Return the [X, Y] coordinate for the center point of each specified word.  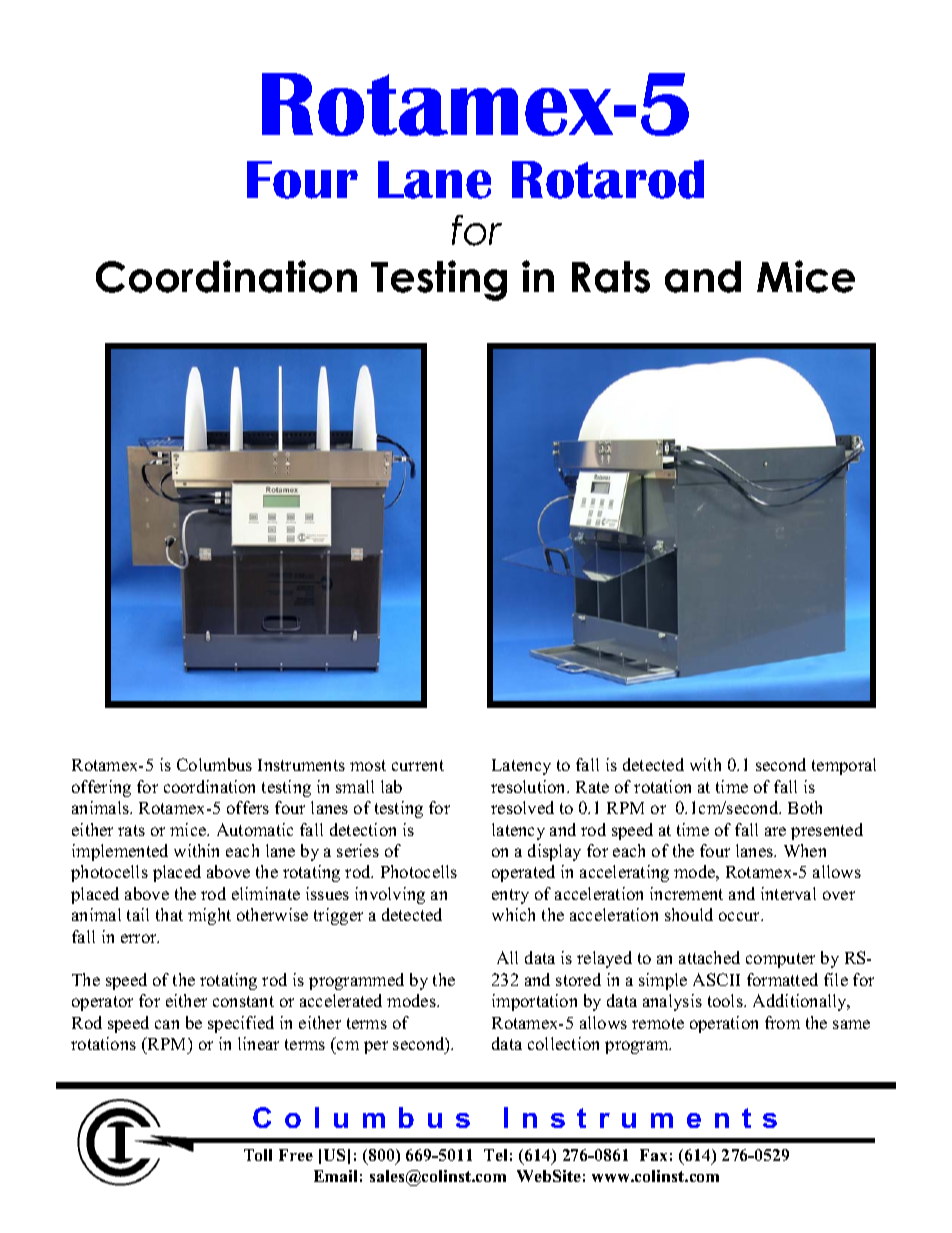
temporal [844, 766]
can [167, 1024]
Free [296, 1155]
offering [101, 788]
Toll [258, 1155]
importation [534, 1002]
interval [788, 893]
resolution [530, 786]
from [782, 1022]
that [169, 914]
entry [510, 896]
